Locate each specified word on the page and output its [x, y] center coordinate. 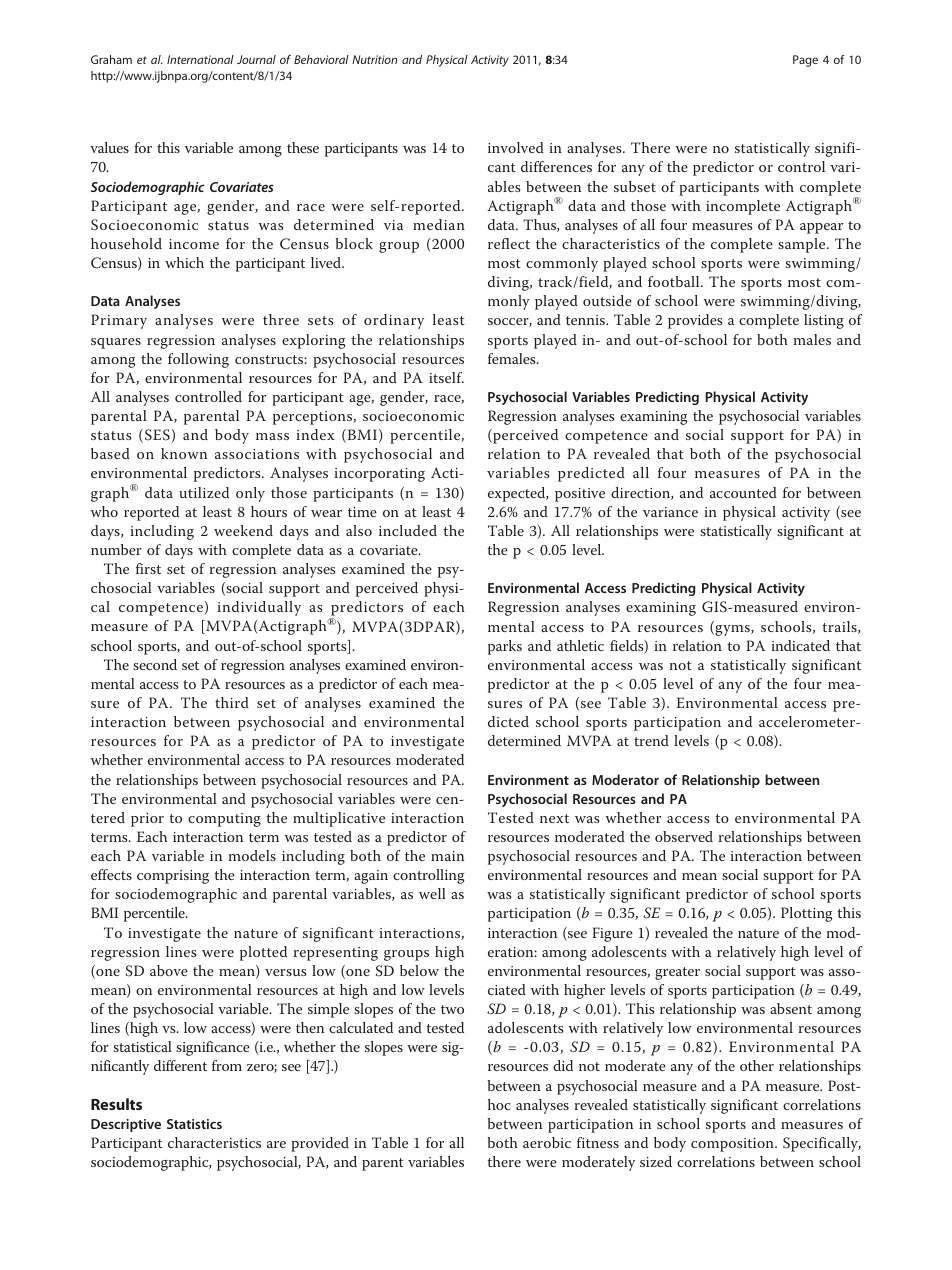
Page [805, 61]
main [447, 856]
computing [224, 820]
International [200, 59]
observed [684, 836]
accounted [743, 492]
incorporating [379, 475]
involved [516, 147]
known [184, 453]
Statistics [194, 1124]
